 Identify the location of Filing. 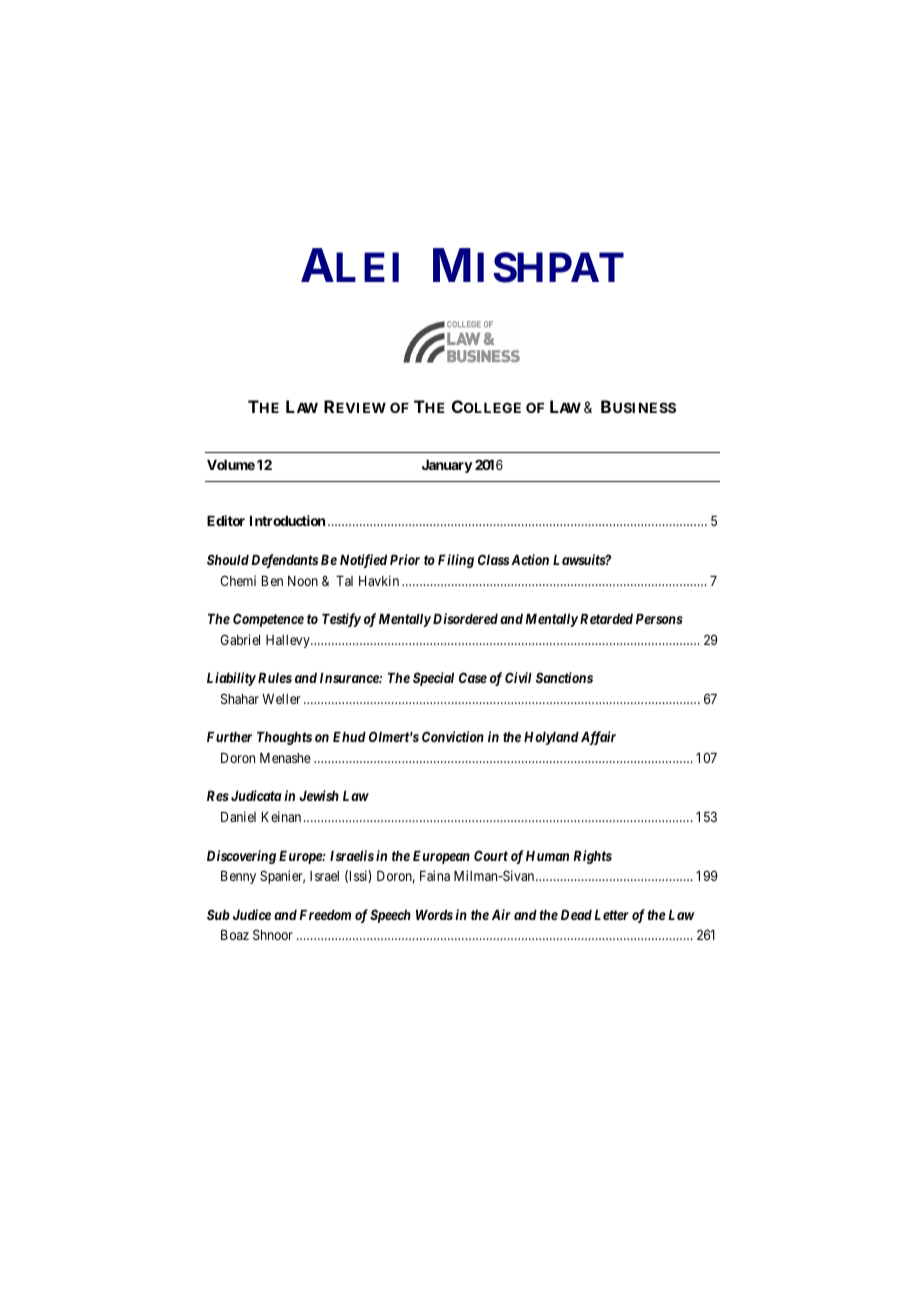
(456, 561).
